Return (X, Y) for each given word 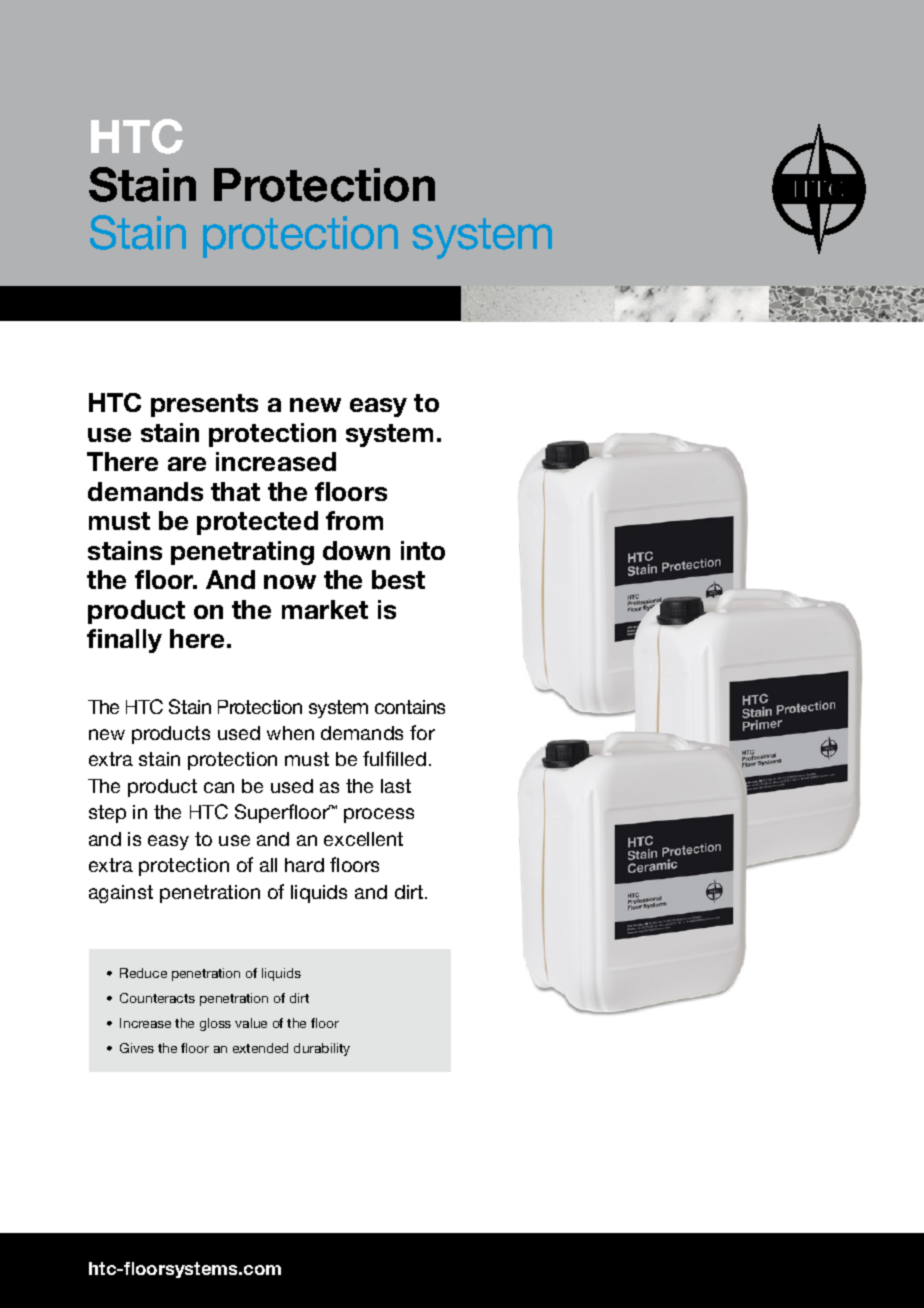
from (354, 520)
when (290, 733)
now (290, 582)
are (187, 464)
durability (322, 1049)
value (251, 1023)
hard (304, 865)
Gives (137, 1048)
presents (204, 405)
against (121, 894)
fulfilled (394, 758)
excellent (363, 839)
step (107, 814)
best (398, 579)
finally (124, 641)
